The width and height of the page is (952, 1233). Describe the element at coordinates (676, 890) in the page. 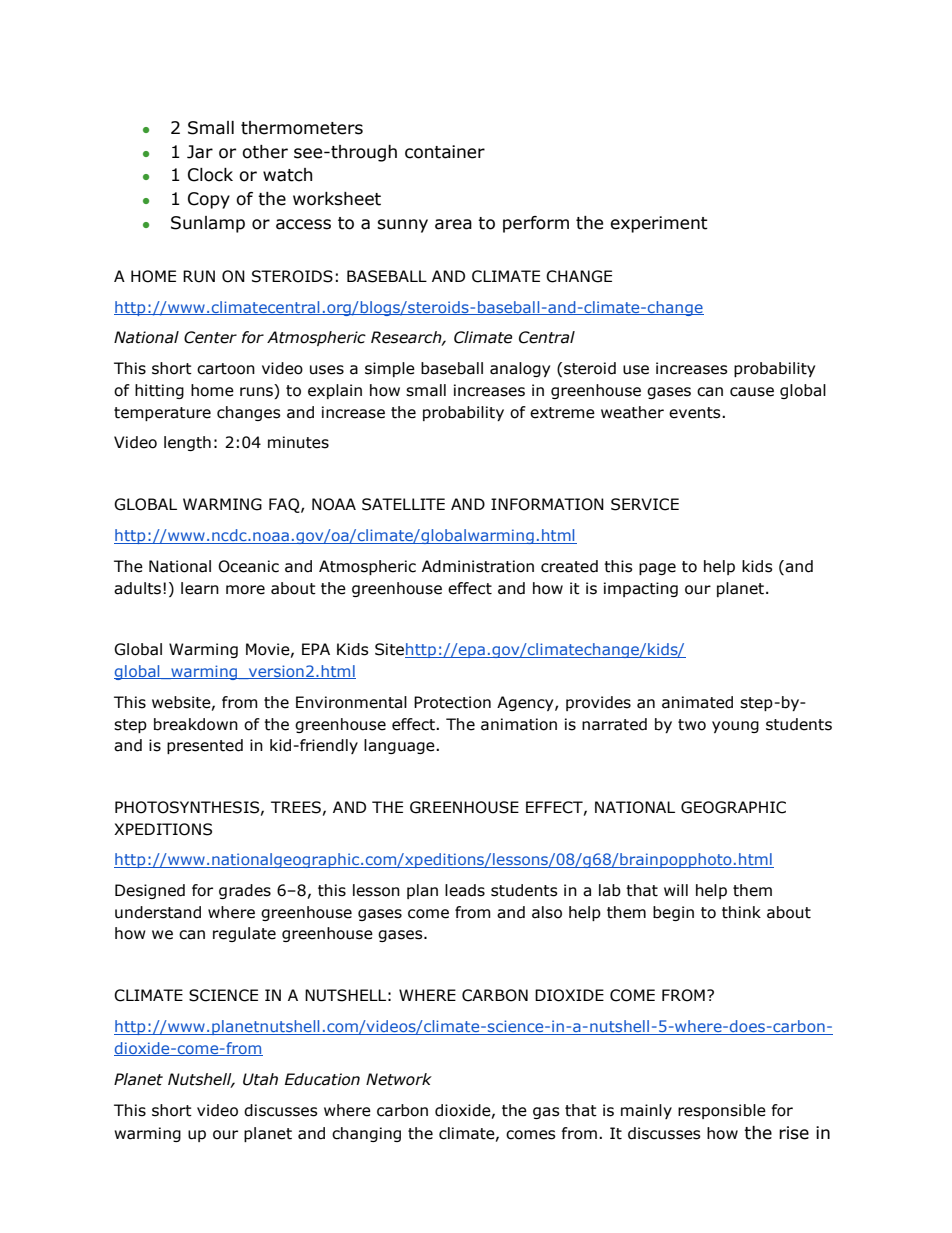

I see `will` at that location.
